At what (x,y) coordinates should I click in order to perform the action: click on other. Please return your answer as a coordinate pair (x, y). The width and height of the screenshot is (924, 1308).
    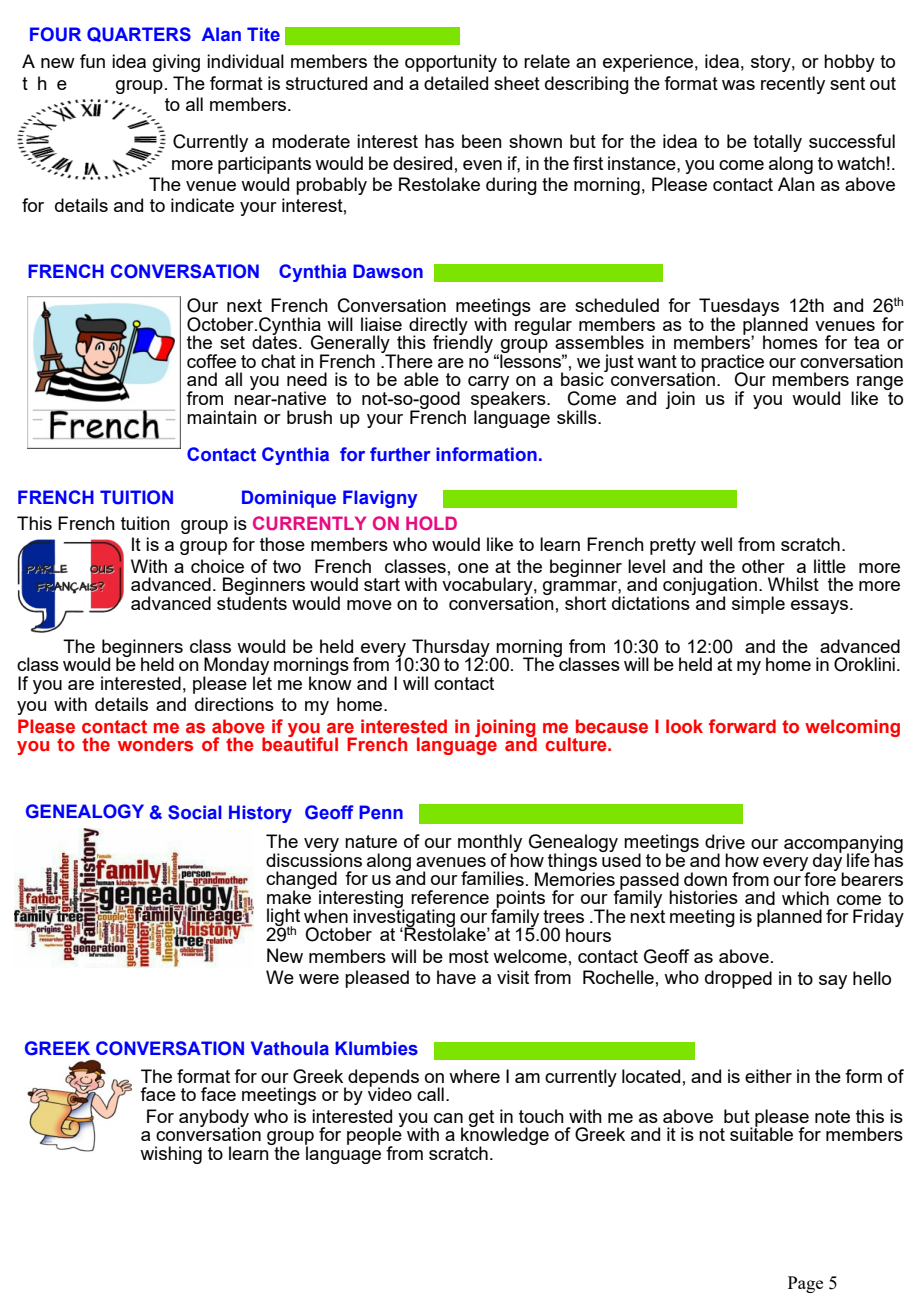
    Looking at the image, I should click on (763, 566).
